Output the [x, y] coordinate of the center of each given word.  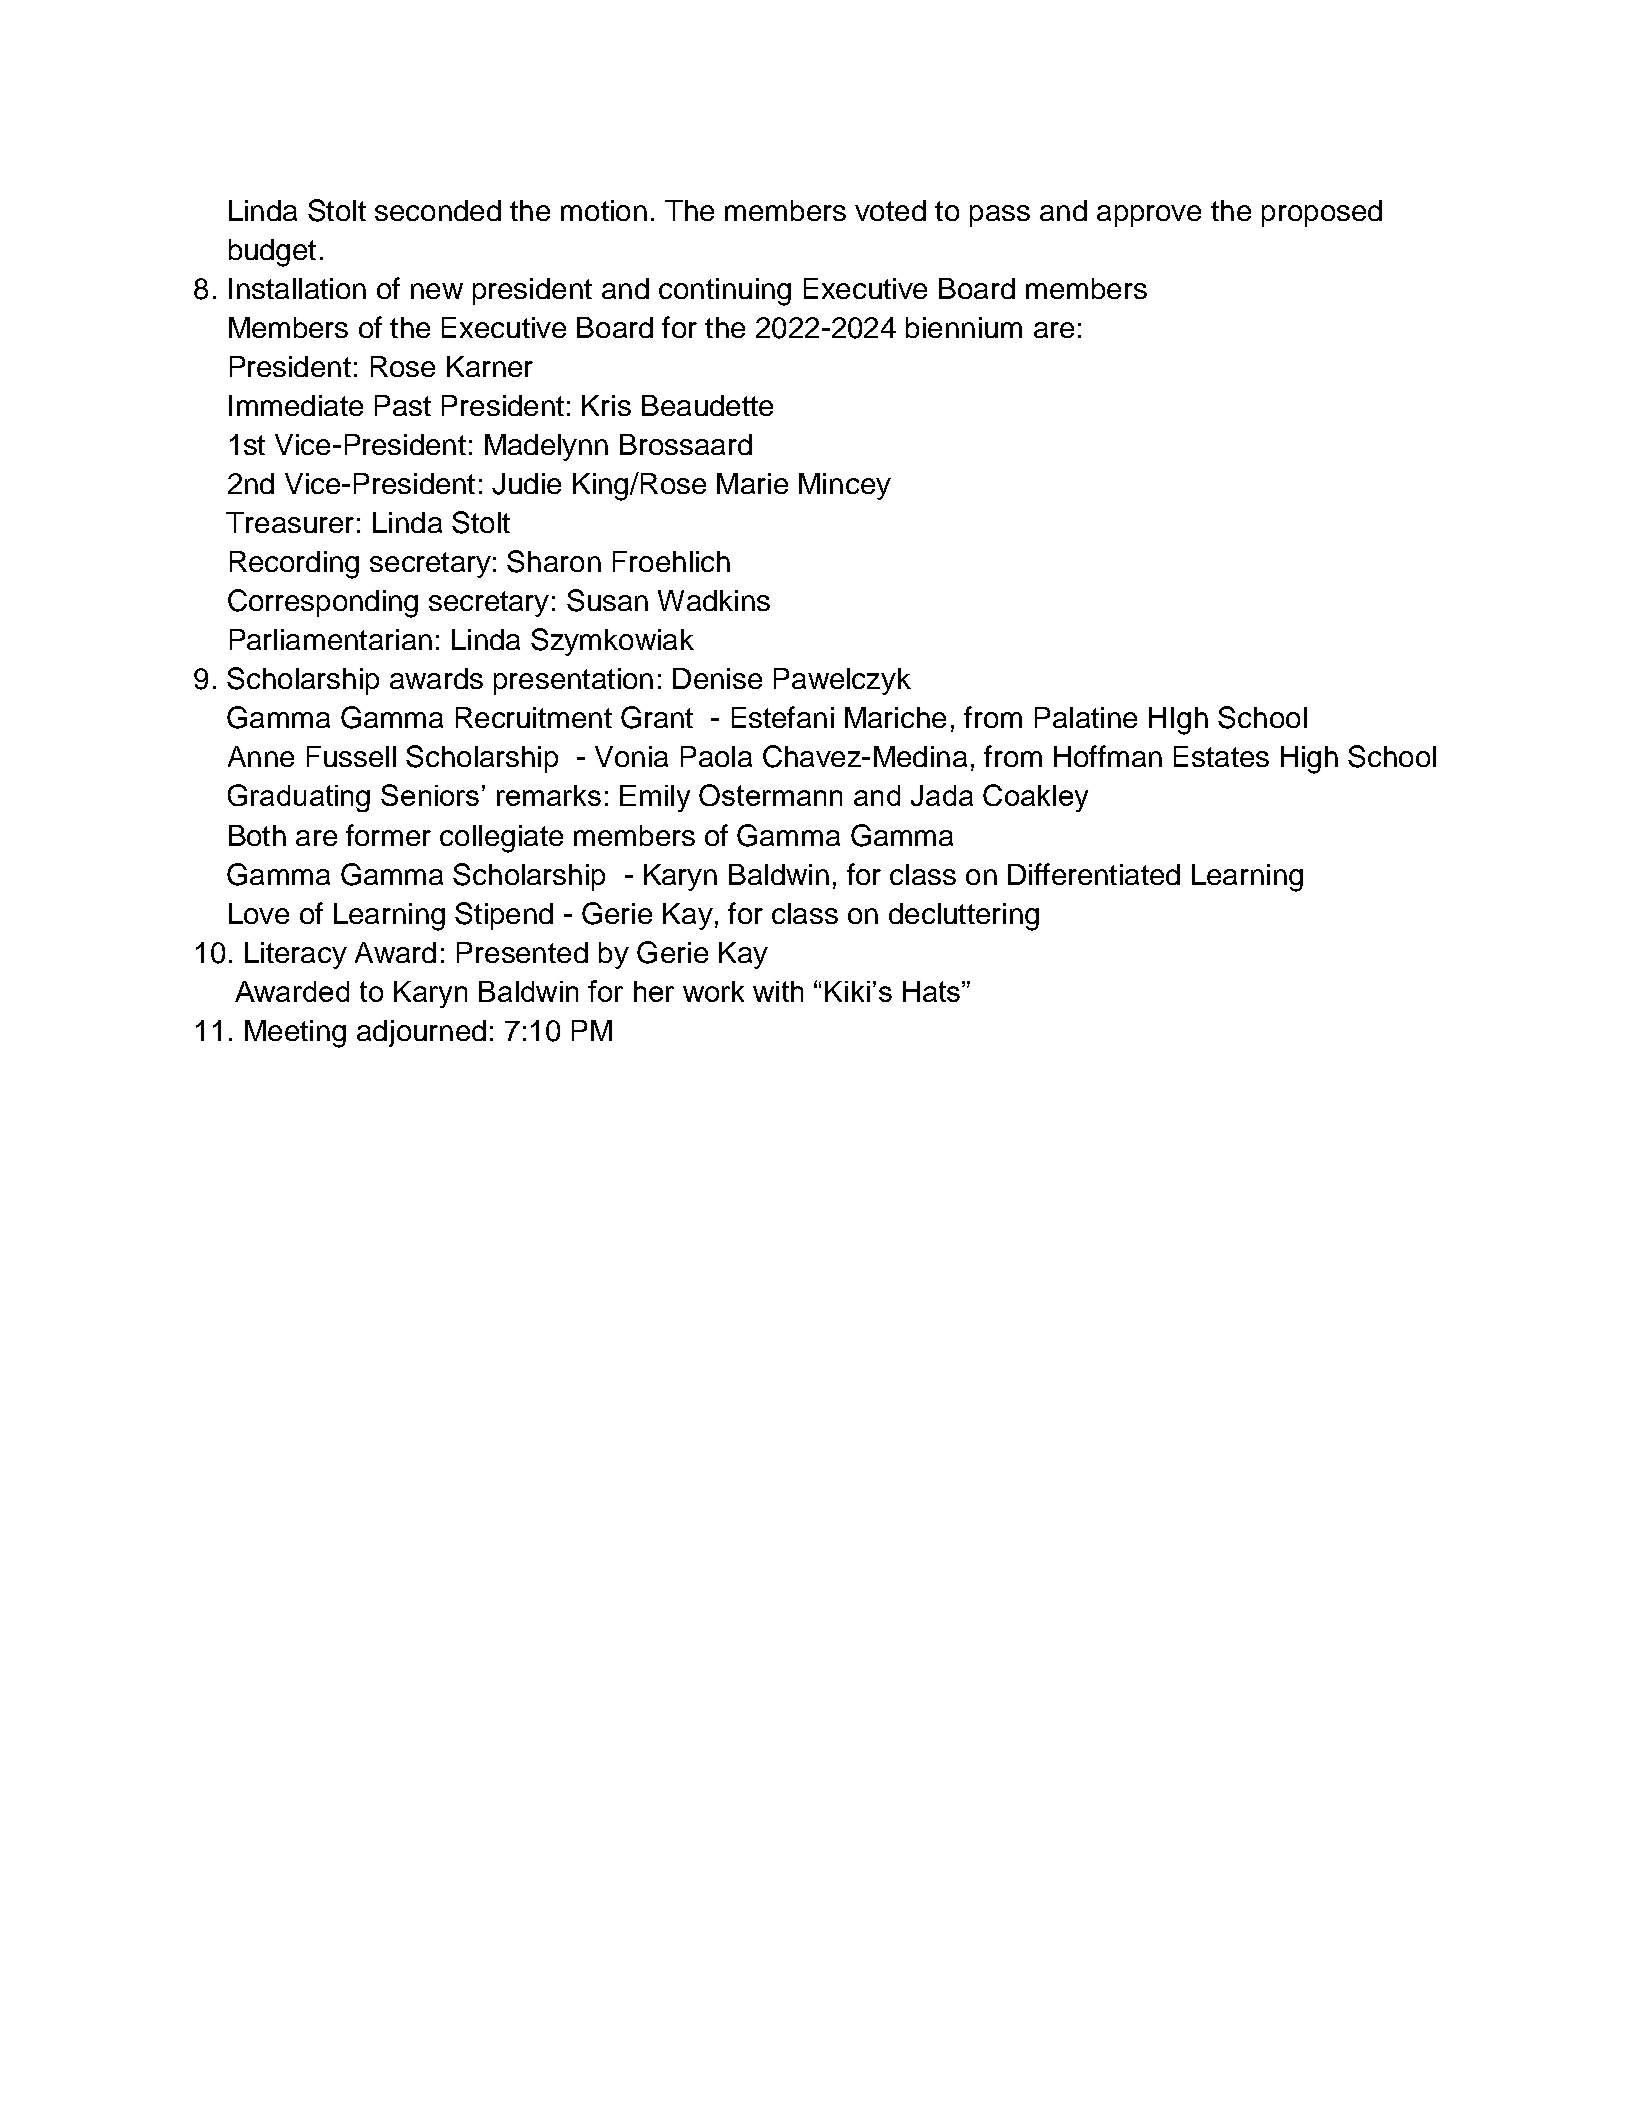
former [388, 835]
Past [403, 405]
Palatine [1086, 717]
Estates [1221, 756]
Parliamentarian [331, 639]
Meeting [295, 1034]
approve [1149, 216]
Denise [717, 678]
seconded [438, 210]
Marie [752, 483]
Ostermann [770, 795]
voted [890, 210]
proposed [1322, 213]
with [778, 991]
